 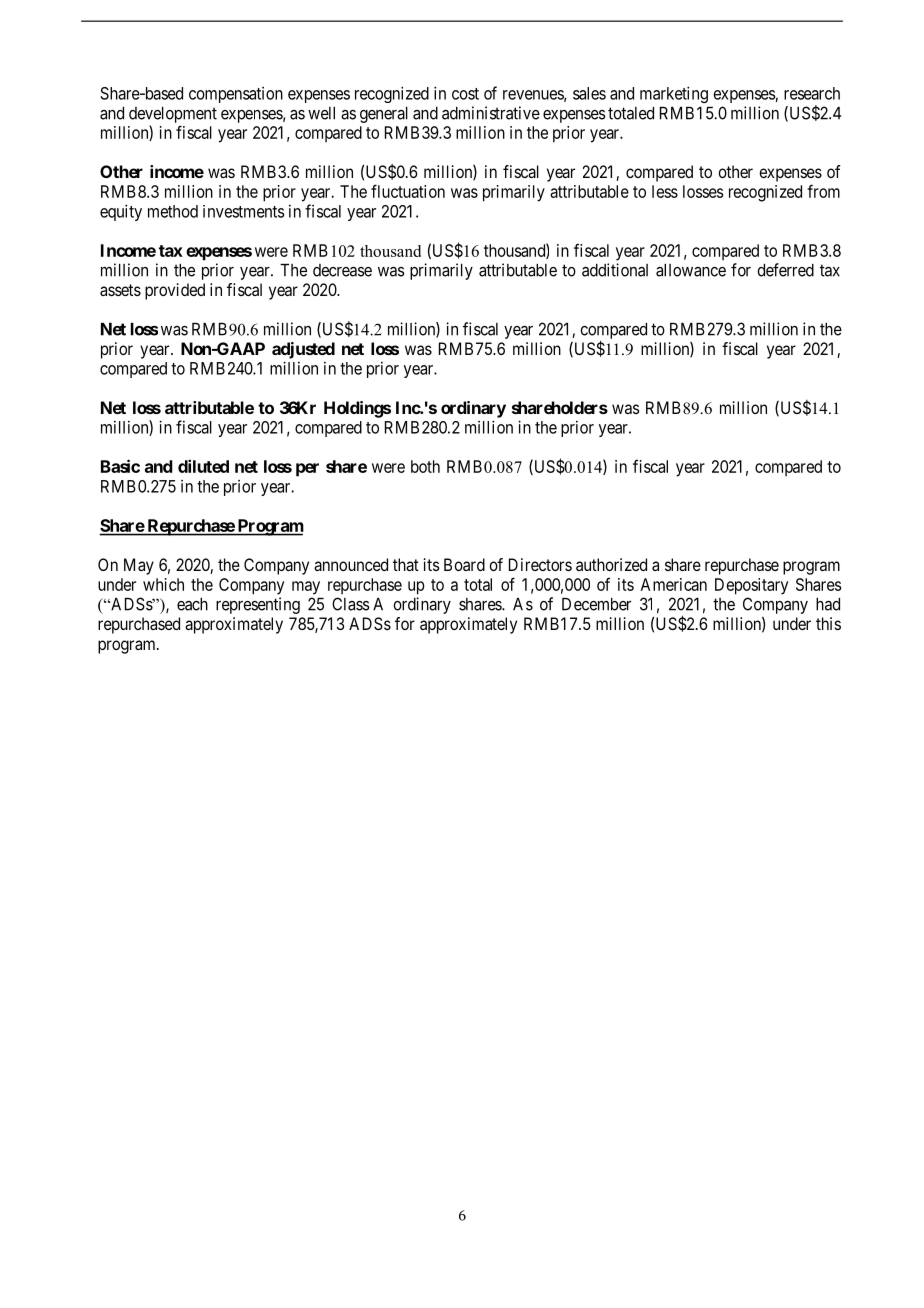 I want to click on marketing, so click(x=674, y=94).
